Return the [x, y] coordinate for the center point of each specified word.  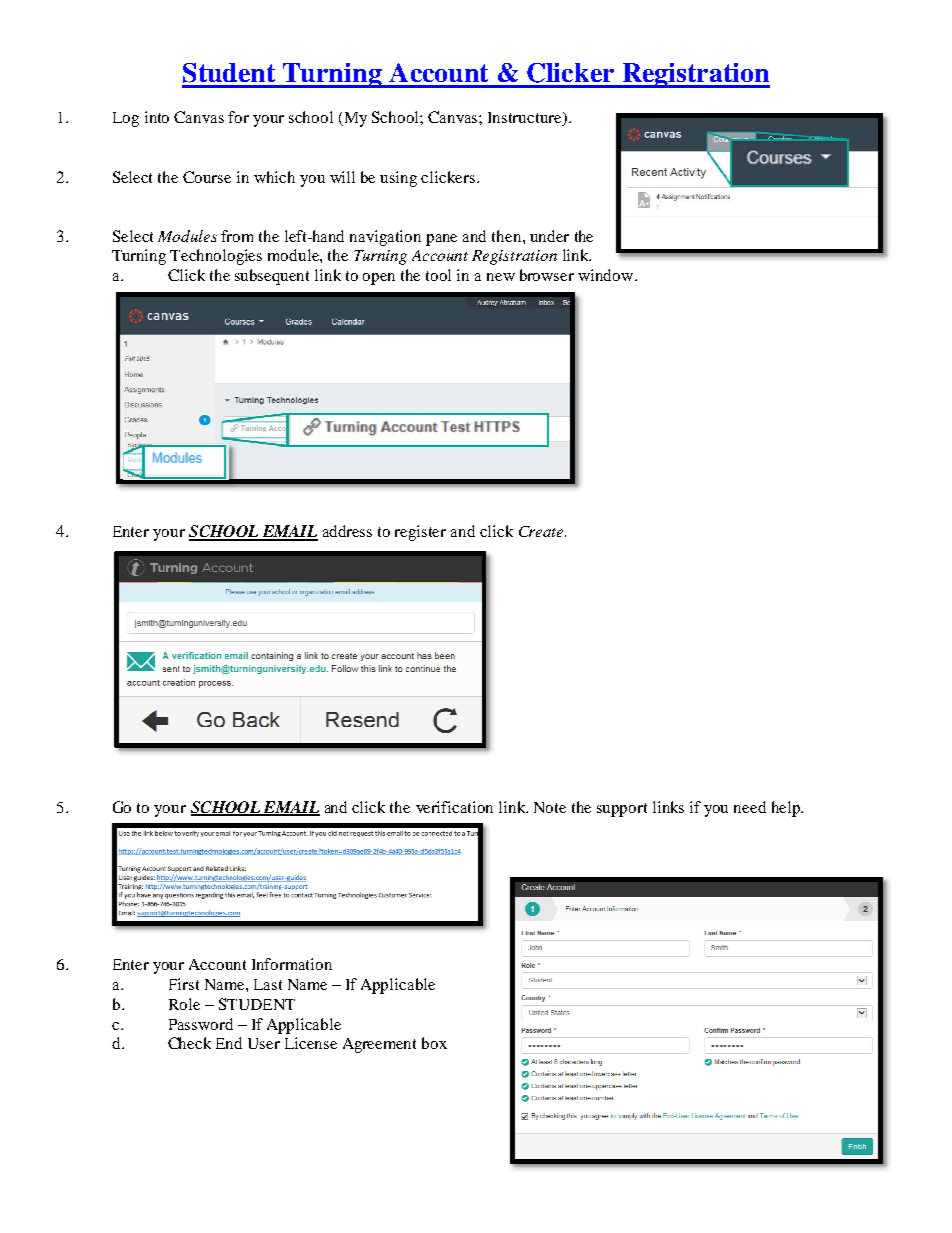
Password [201, 1024]
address [347, 531]
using [398, 179]
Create [542, 531]
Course [207, 177]
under [549, 236]
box [434, 1043]
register [420, 533]
